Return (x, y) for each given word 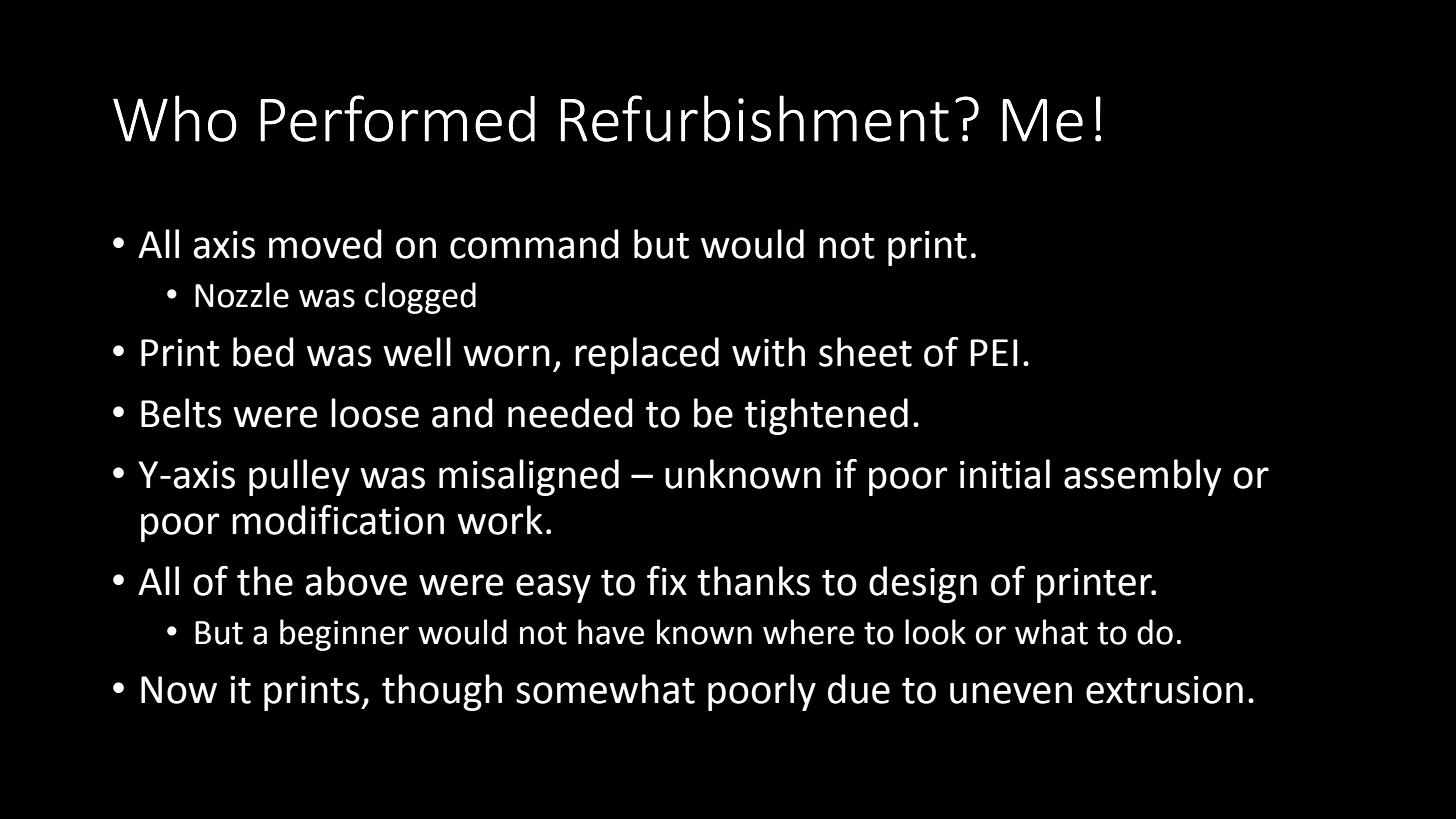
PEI (994, 352)
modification (338, 520)
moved (325, 244)
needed (570, 413)
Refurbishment (754, 118)
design (923, 584)
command (534, 244)
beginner (344, 635)
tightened (826, 416)
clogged (420, 298)
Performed (397, 118)
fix (667, 580)
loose (375, 413)
